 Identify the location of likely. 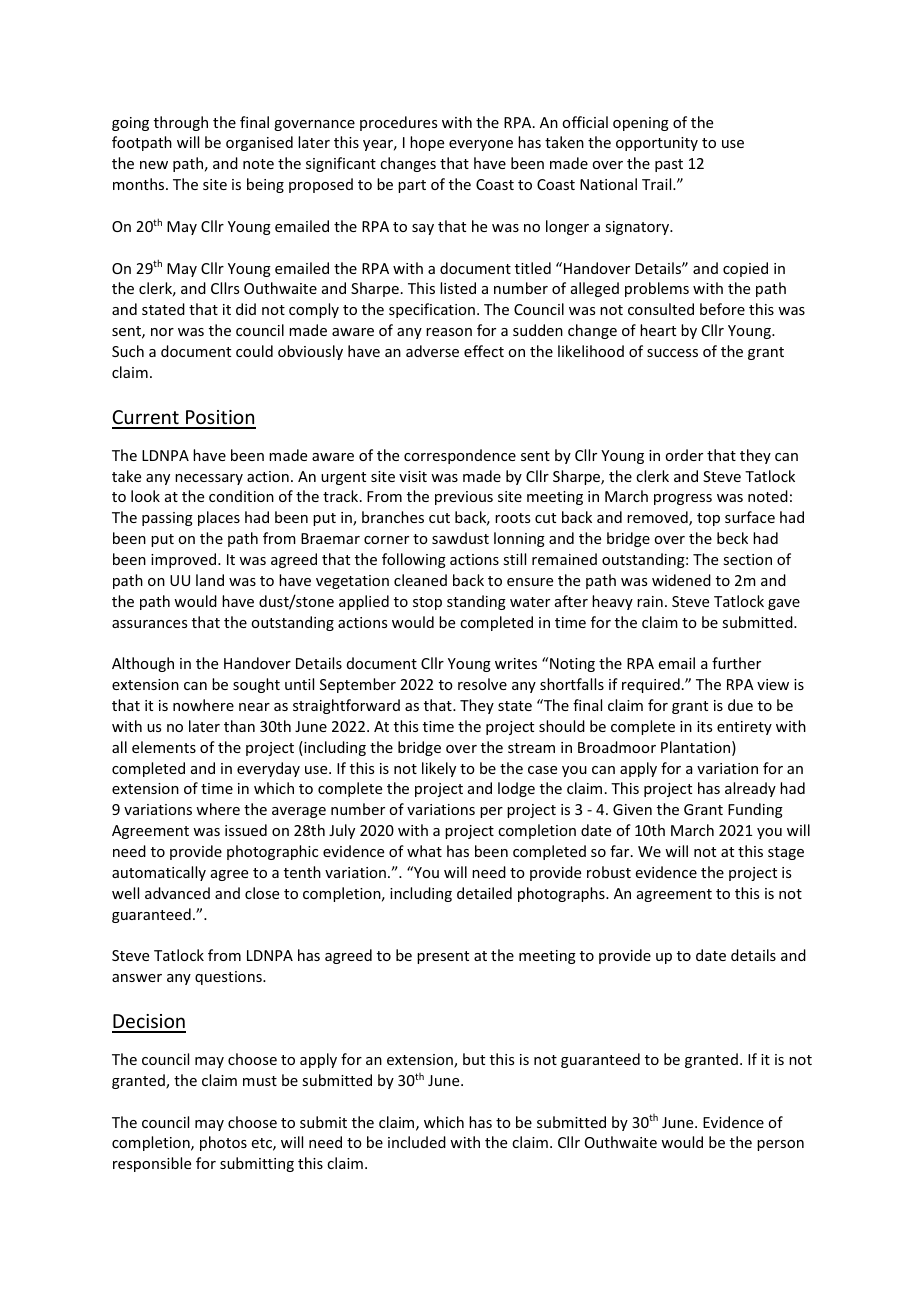
(439, 769).
